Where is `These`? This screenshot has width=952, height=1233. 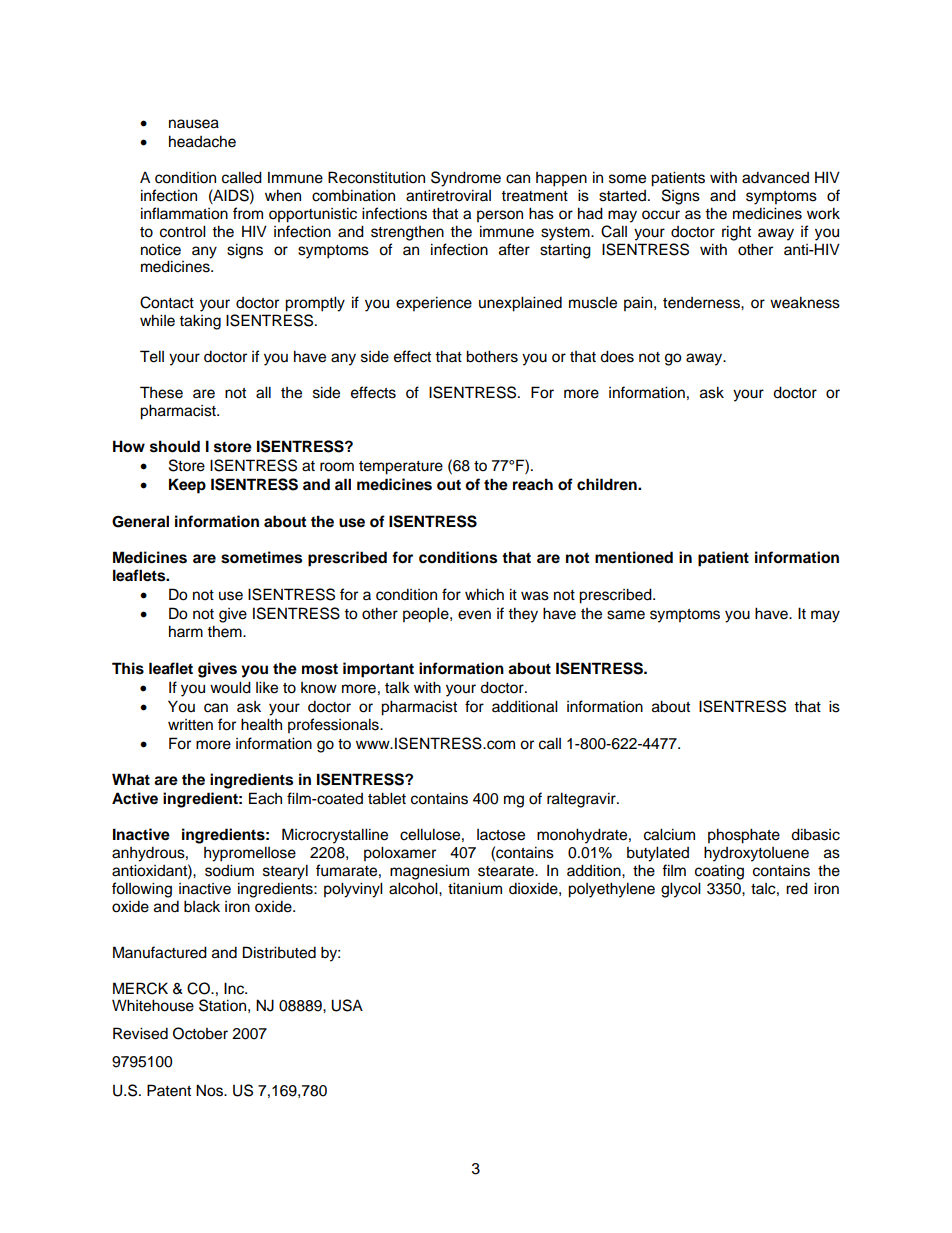 These is located at coordinates (161, 392).
